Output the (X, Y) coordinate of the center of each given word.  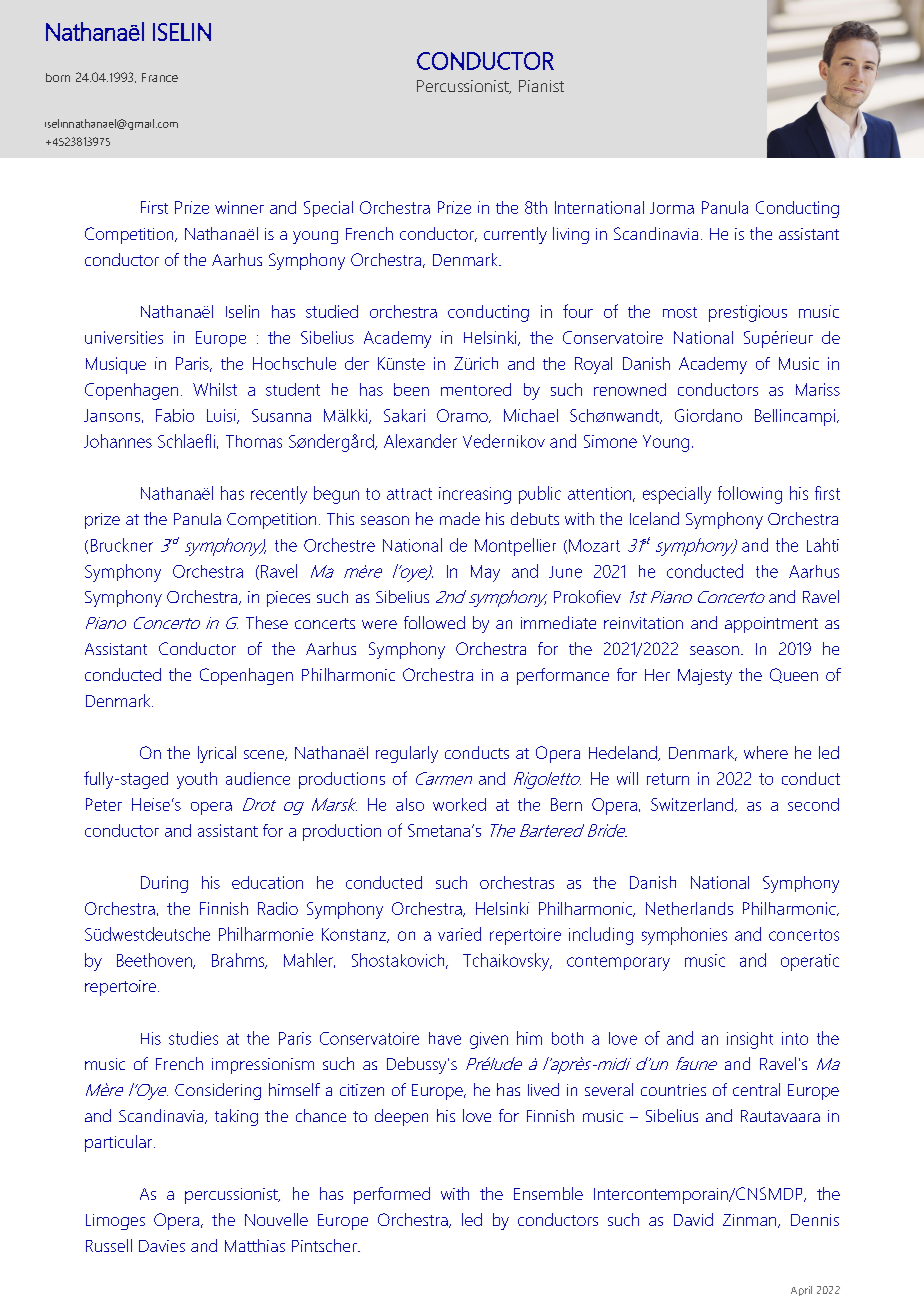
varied (459, 934)
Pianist (541, 86)
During (164, 884)
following (750, 495)
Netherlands (689, 908)
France (160, 77)
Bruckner (122, 545)
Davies (162, 1246)
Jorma (672, 208)
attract (409, 494)
